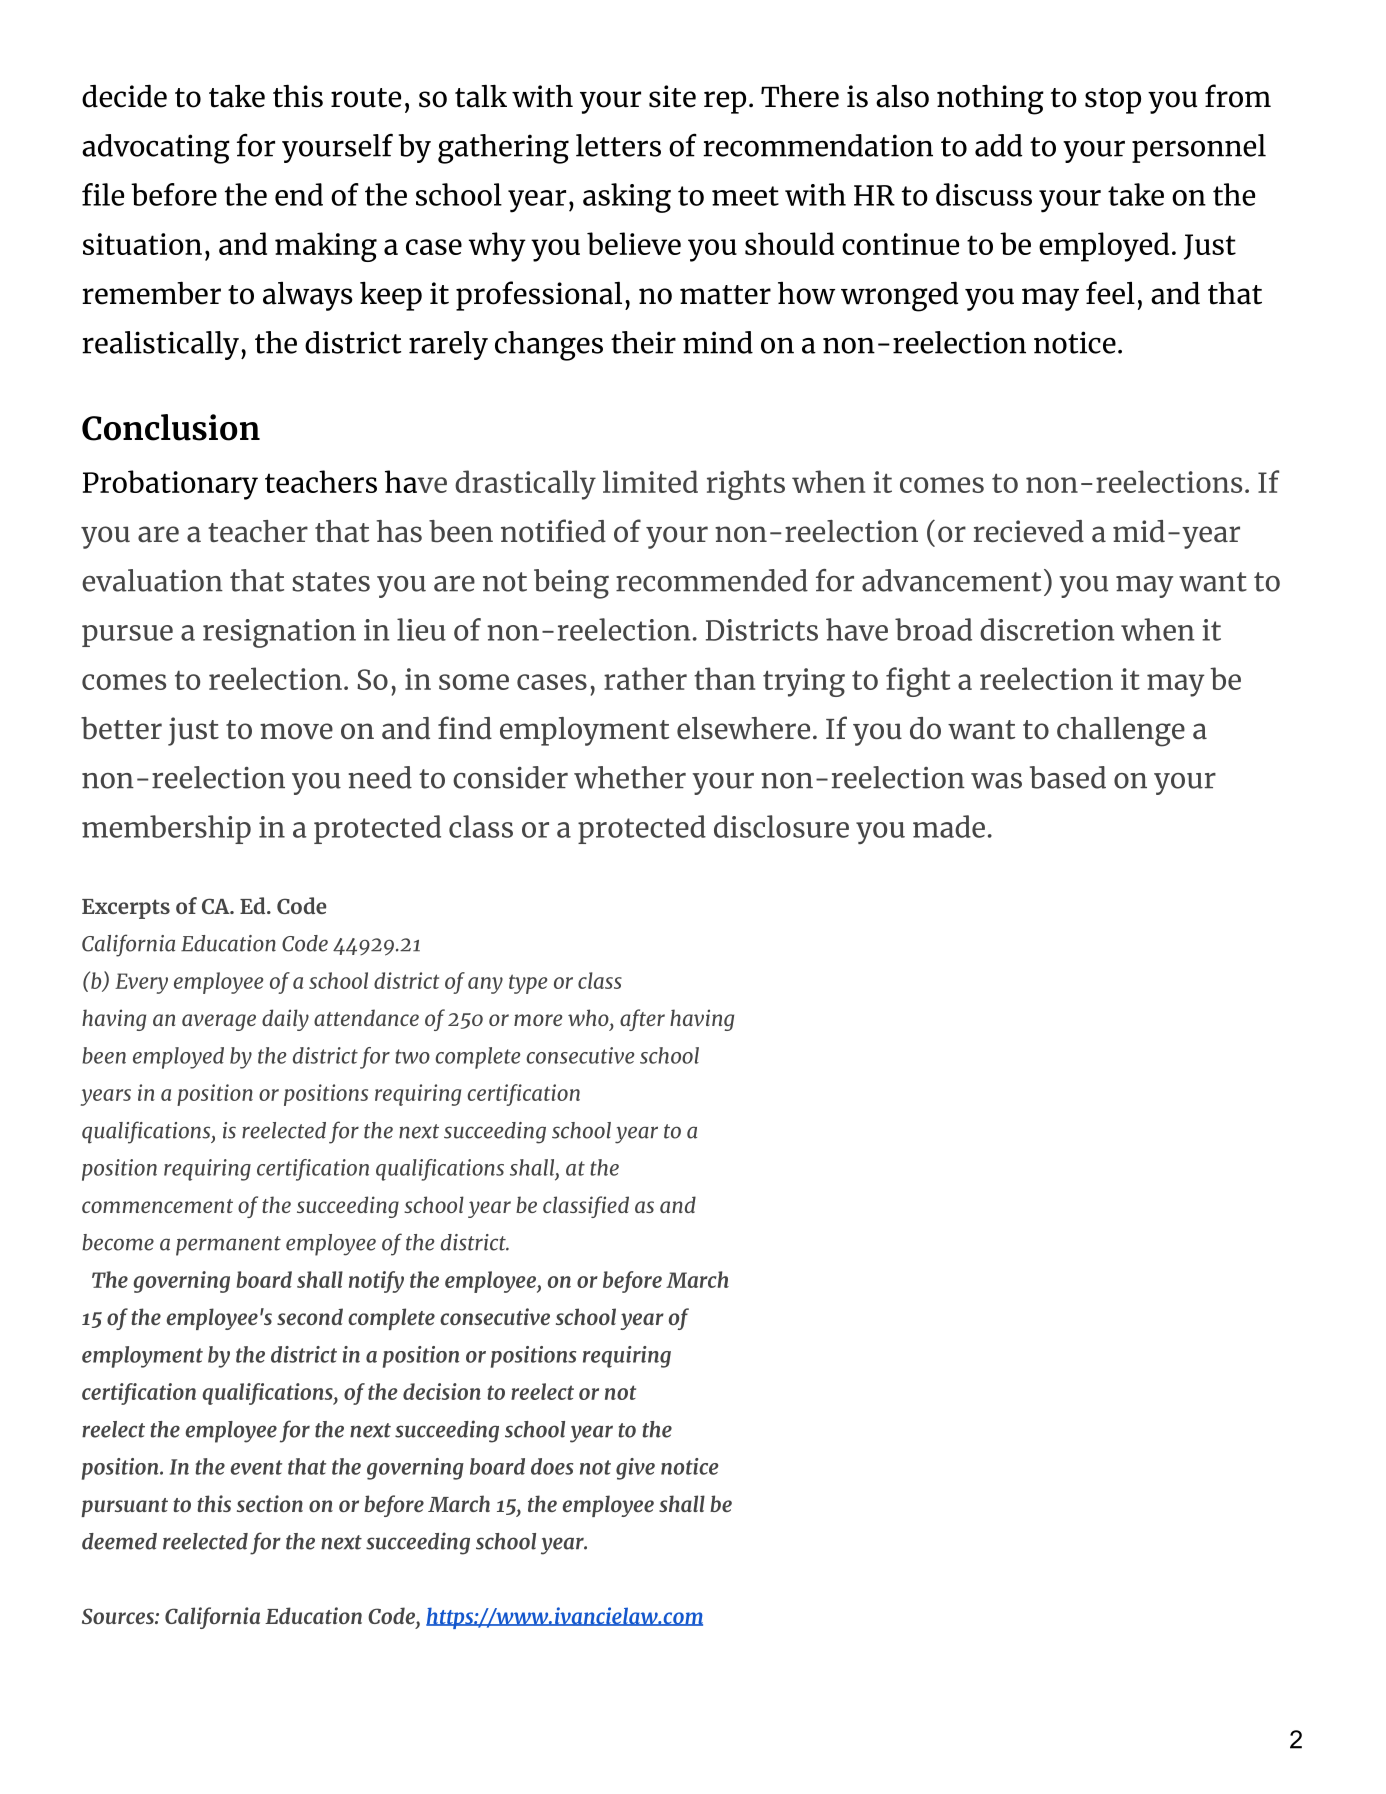 The image size is (1386, 1794). What do you see at coordinates (1029, 531) in the page?
I see `recieved` at bounding box center [1029, 531].
